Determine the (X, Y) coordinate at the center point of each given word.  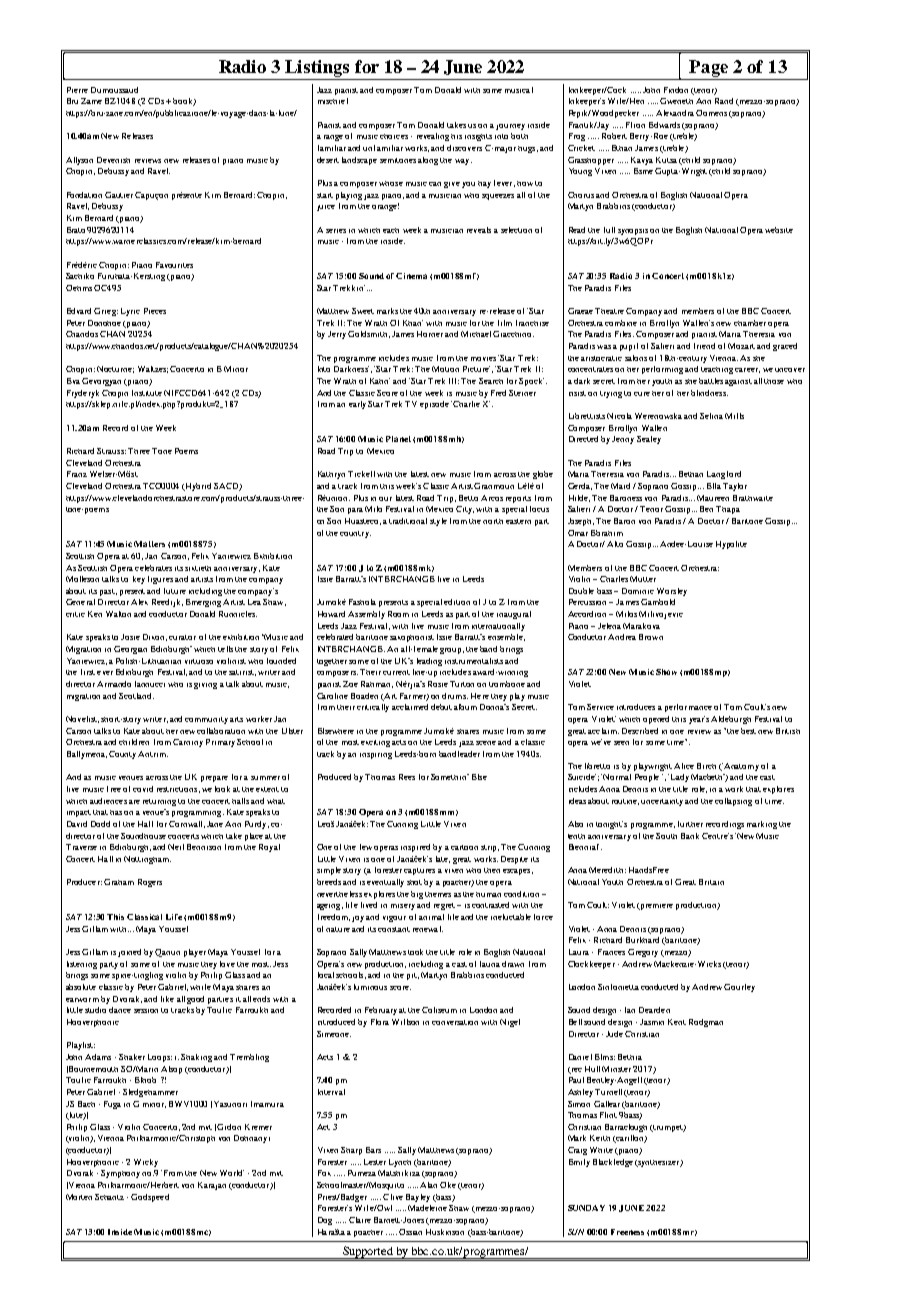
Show (666, 672)
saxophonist (412, 638)
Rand (724, 101)
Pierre (77, 90)
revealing (433, 137)
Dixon (155, 637)
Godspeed (150, 1198)
